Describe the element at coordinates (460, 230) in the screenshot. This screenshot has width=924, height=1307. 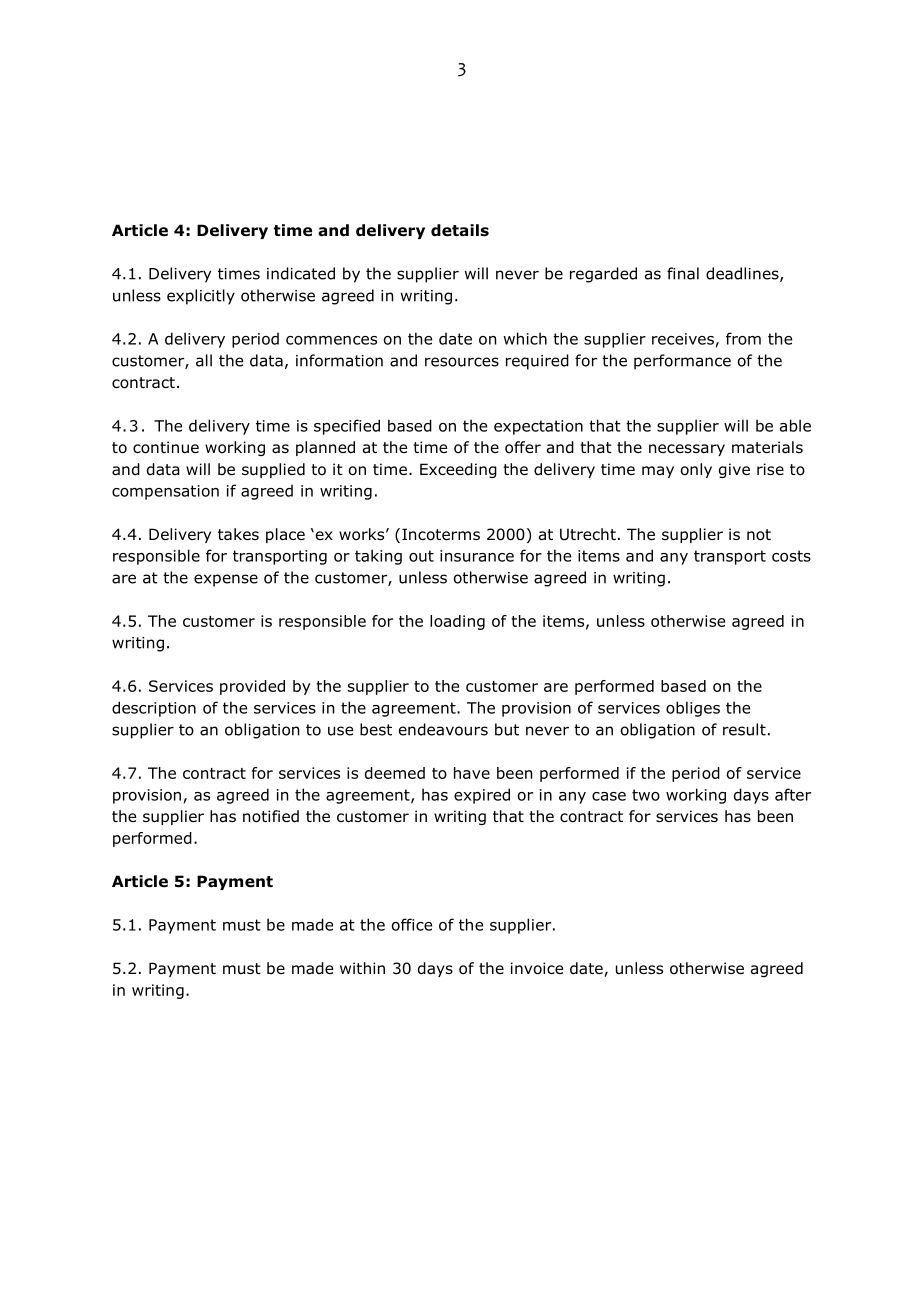
I see `details` at that location.
